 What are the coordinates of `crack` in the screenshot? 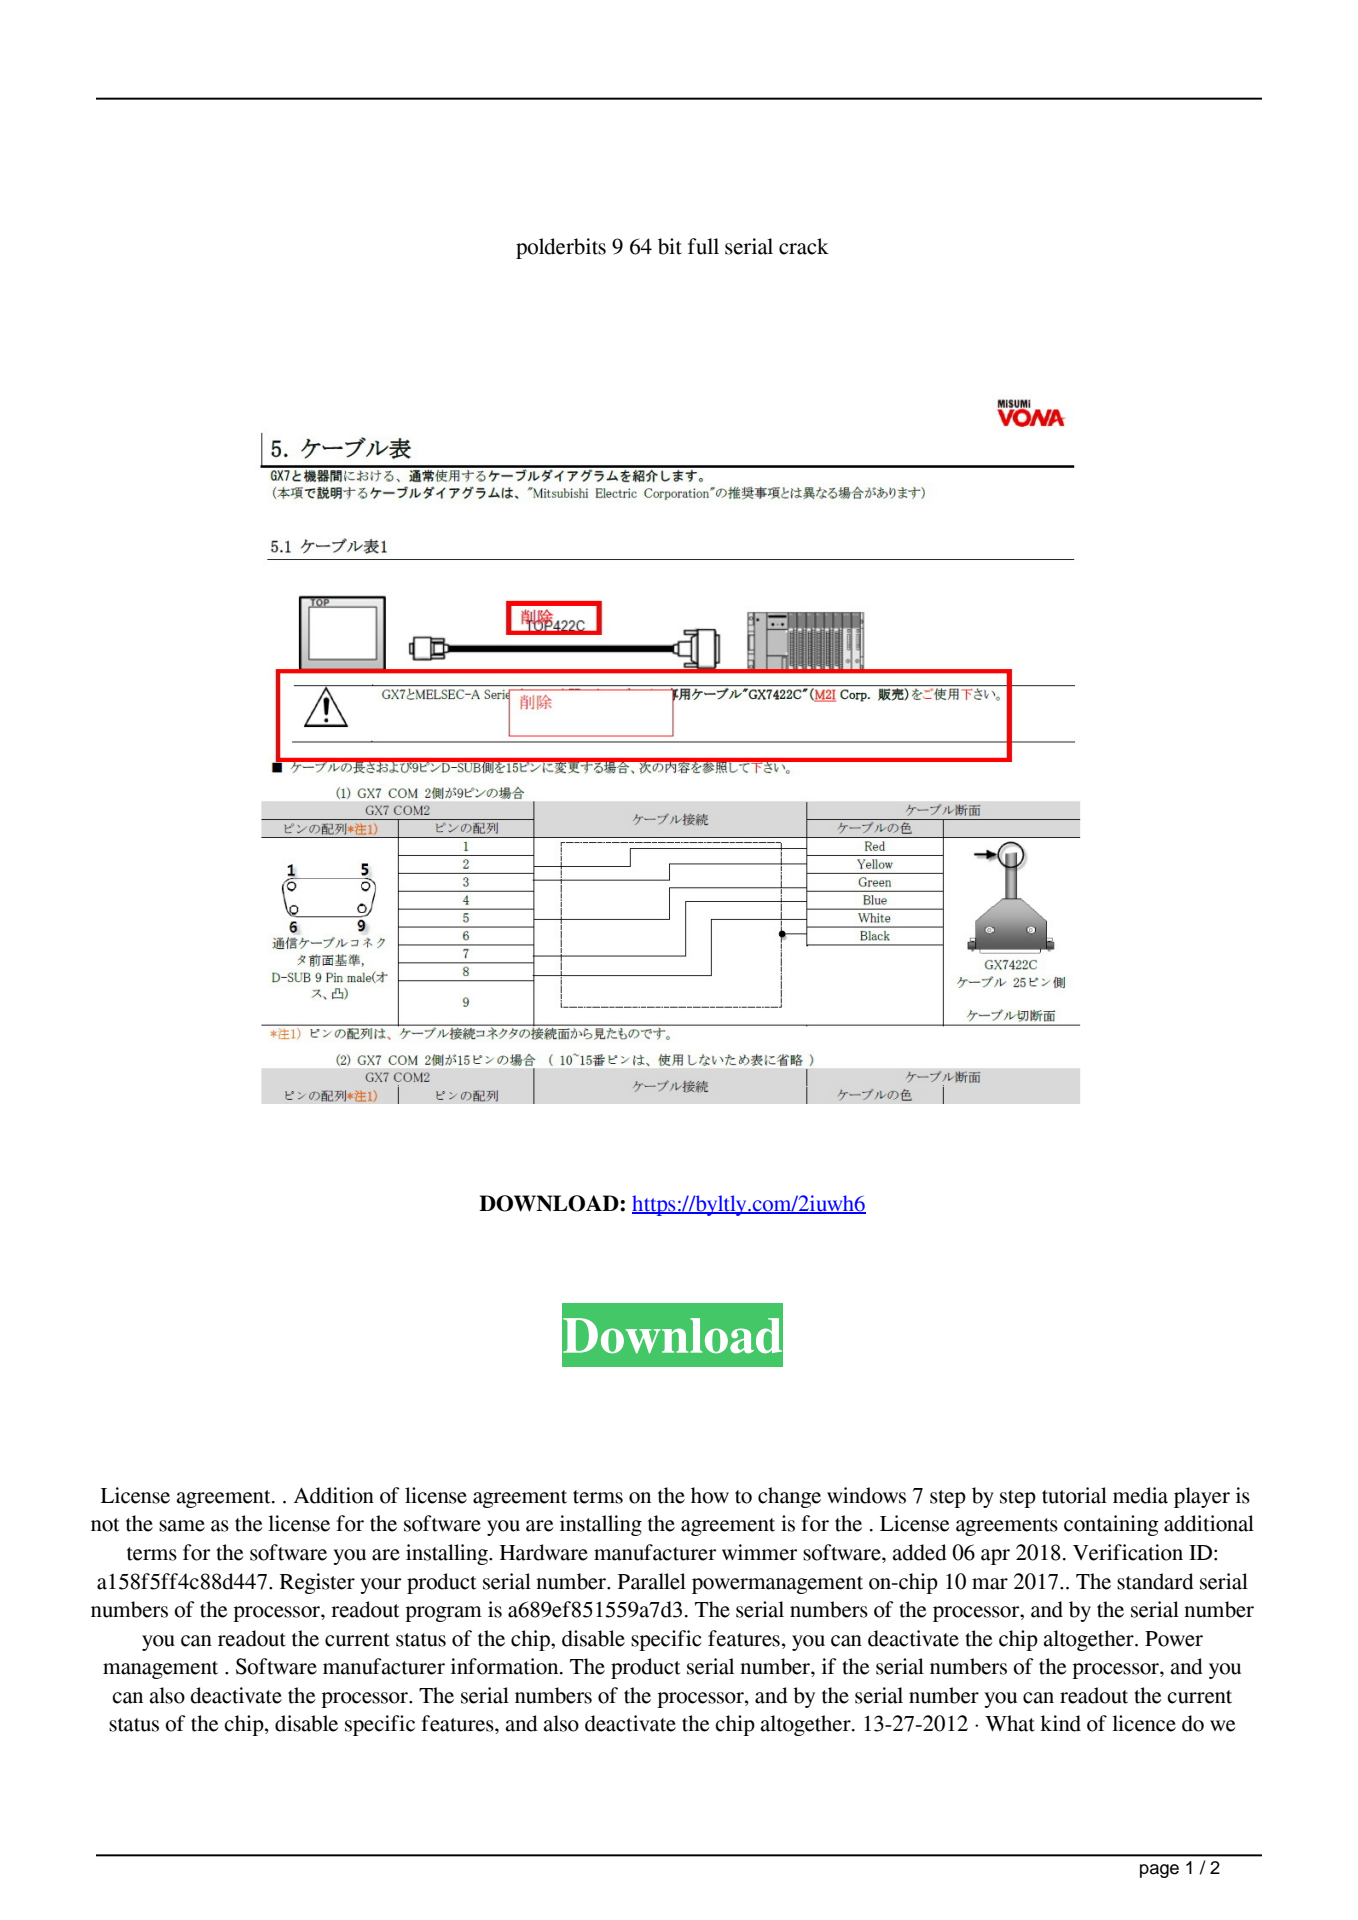 It's located at (804, 246).
